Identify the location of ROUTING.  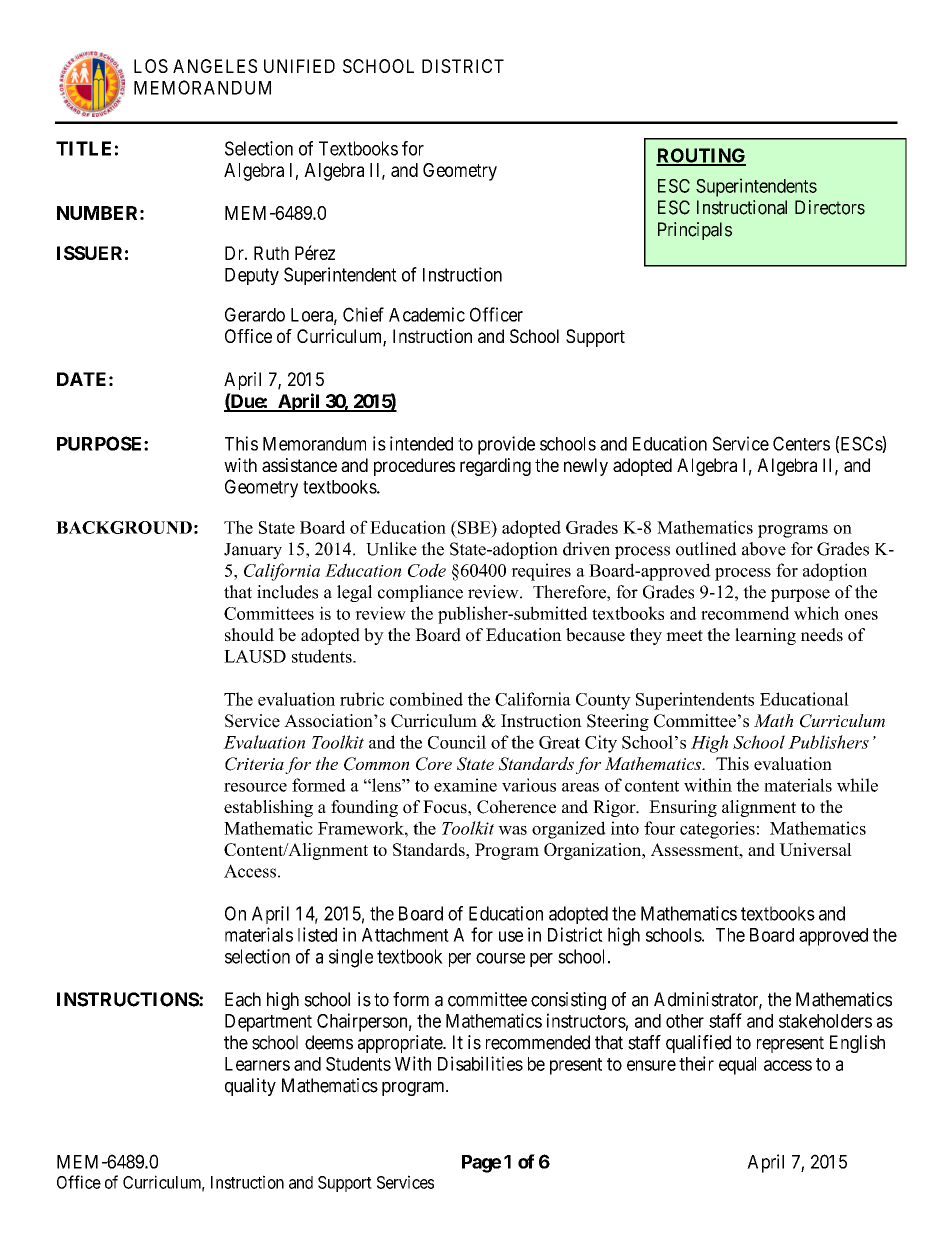
(701, 156).
